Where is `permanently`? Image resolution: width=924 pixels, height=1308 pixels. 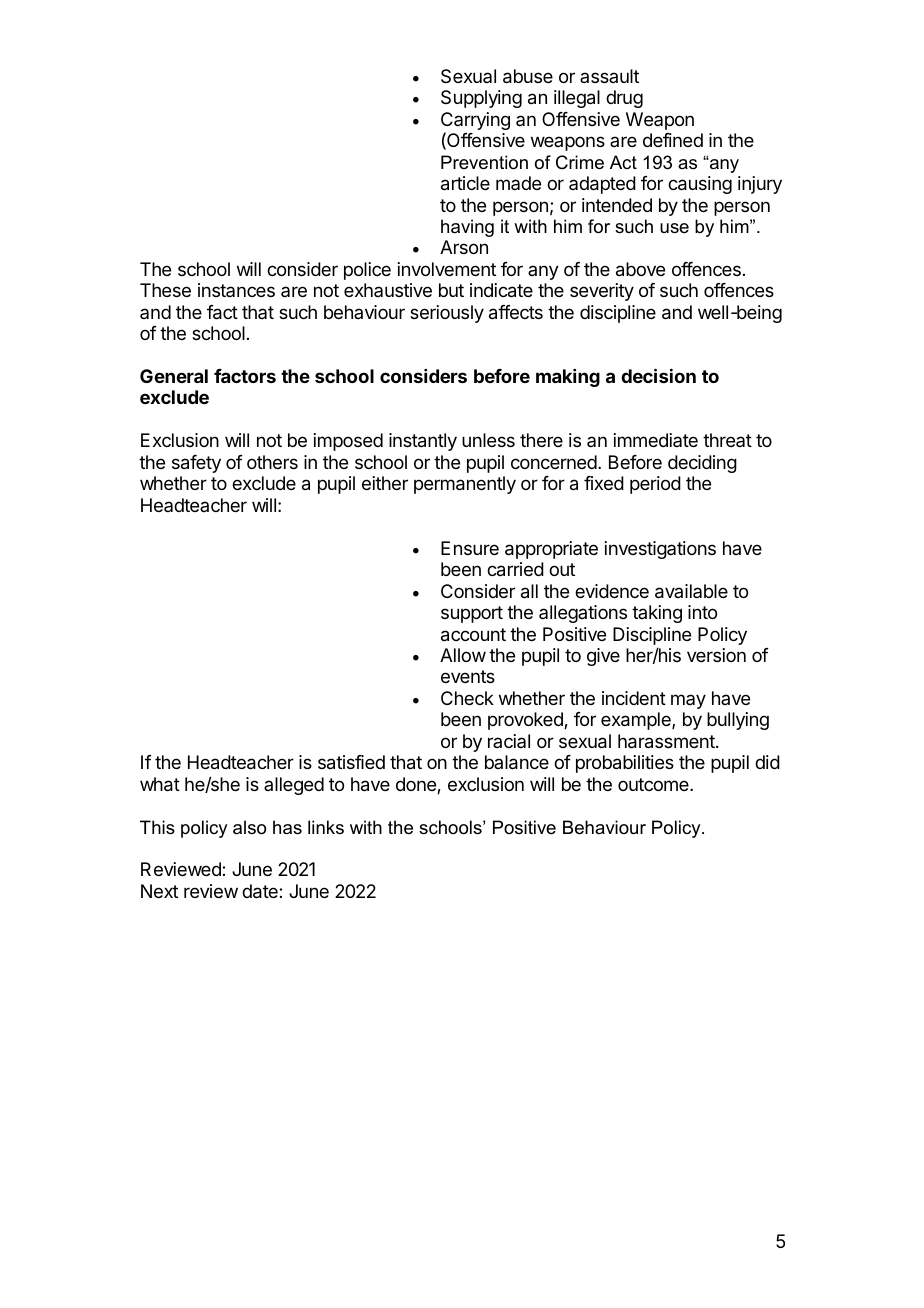 permanently is located at coordinates (465, 485).
